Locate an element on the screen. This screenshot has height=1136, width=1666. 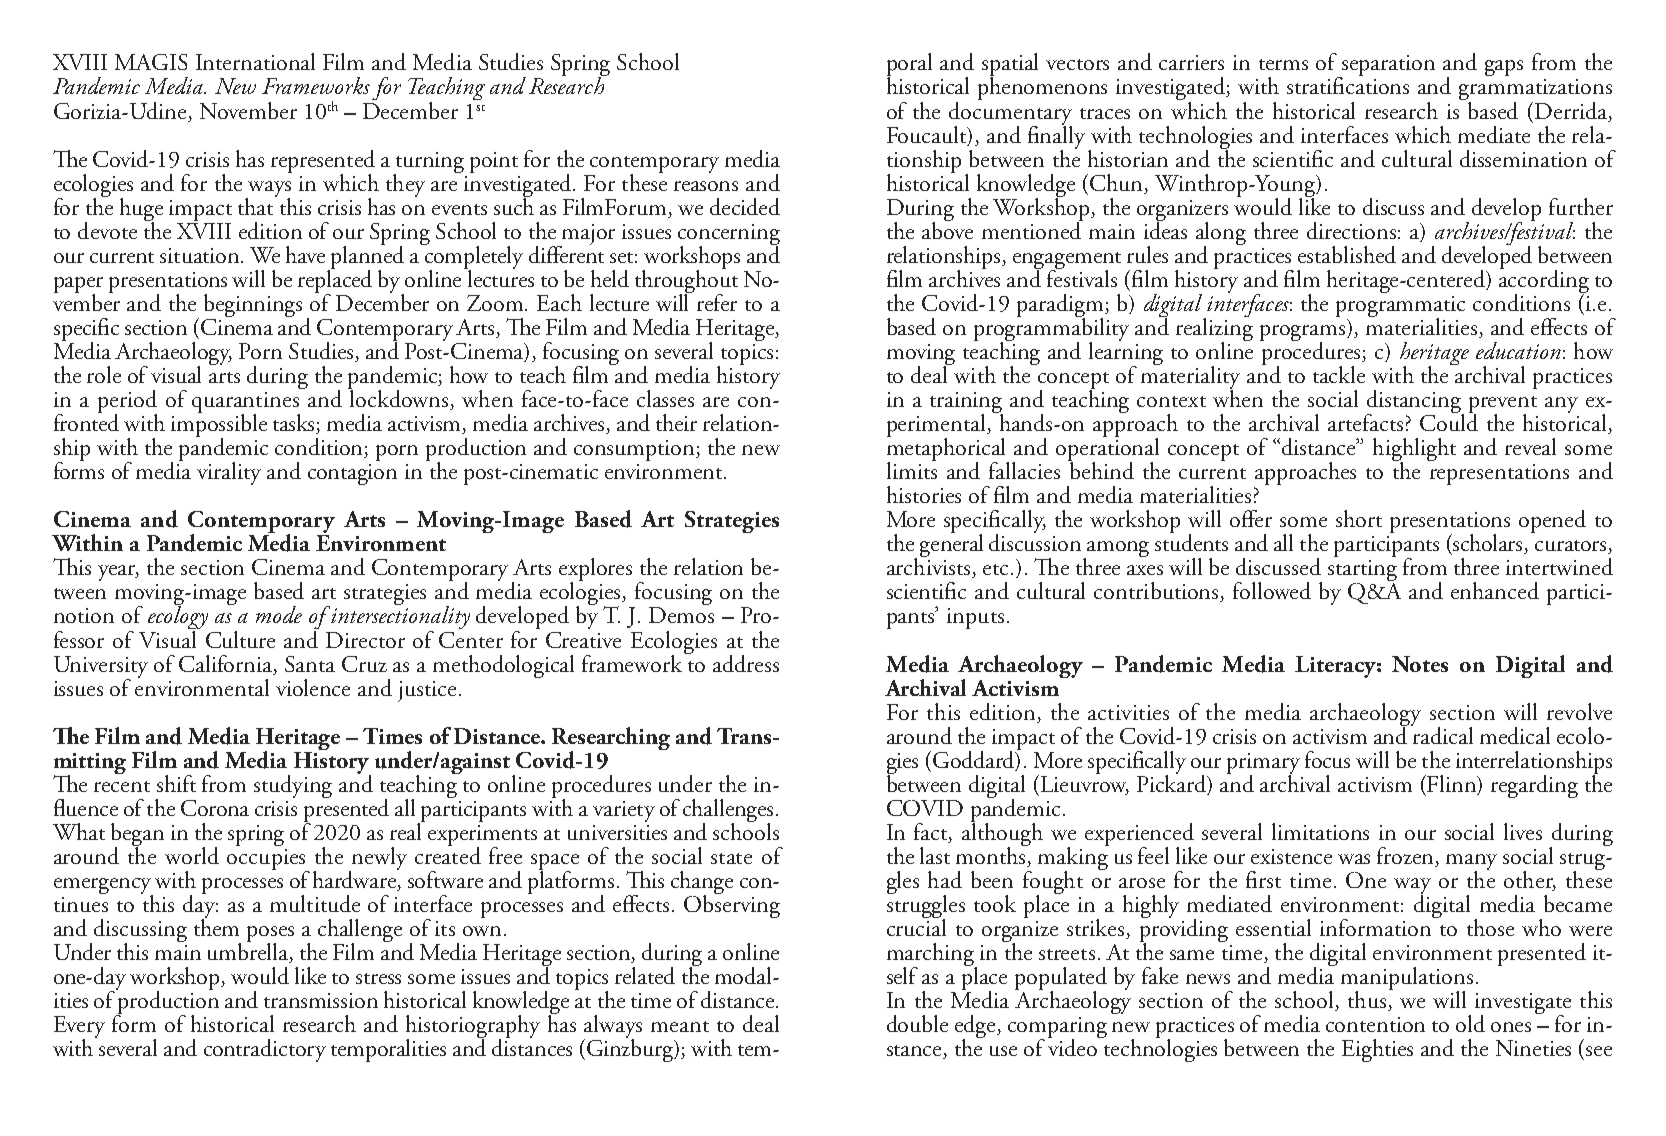
contradictory is located at coordinates (265, 1050).
